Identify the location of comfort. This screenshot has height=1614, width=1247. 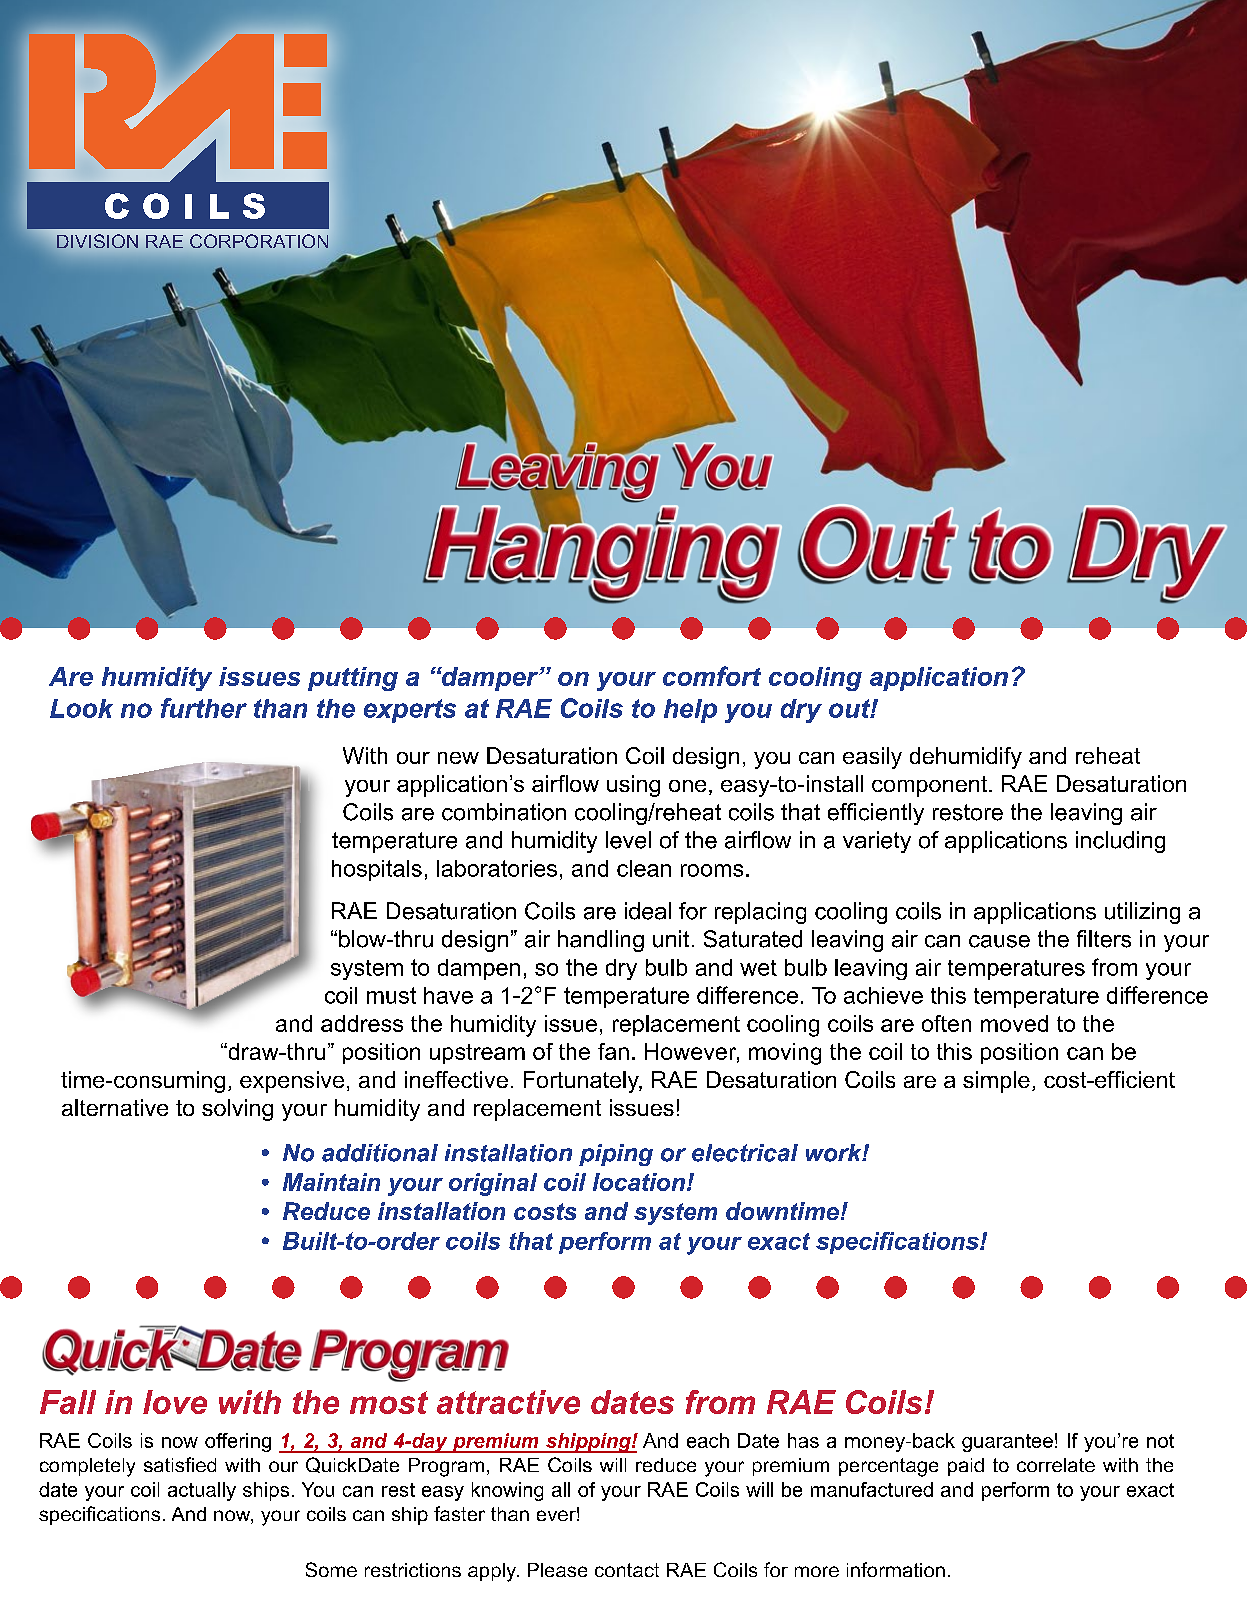
(712, 676).
